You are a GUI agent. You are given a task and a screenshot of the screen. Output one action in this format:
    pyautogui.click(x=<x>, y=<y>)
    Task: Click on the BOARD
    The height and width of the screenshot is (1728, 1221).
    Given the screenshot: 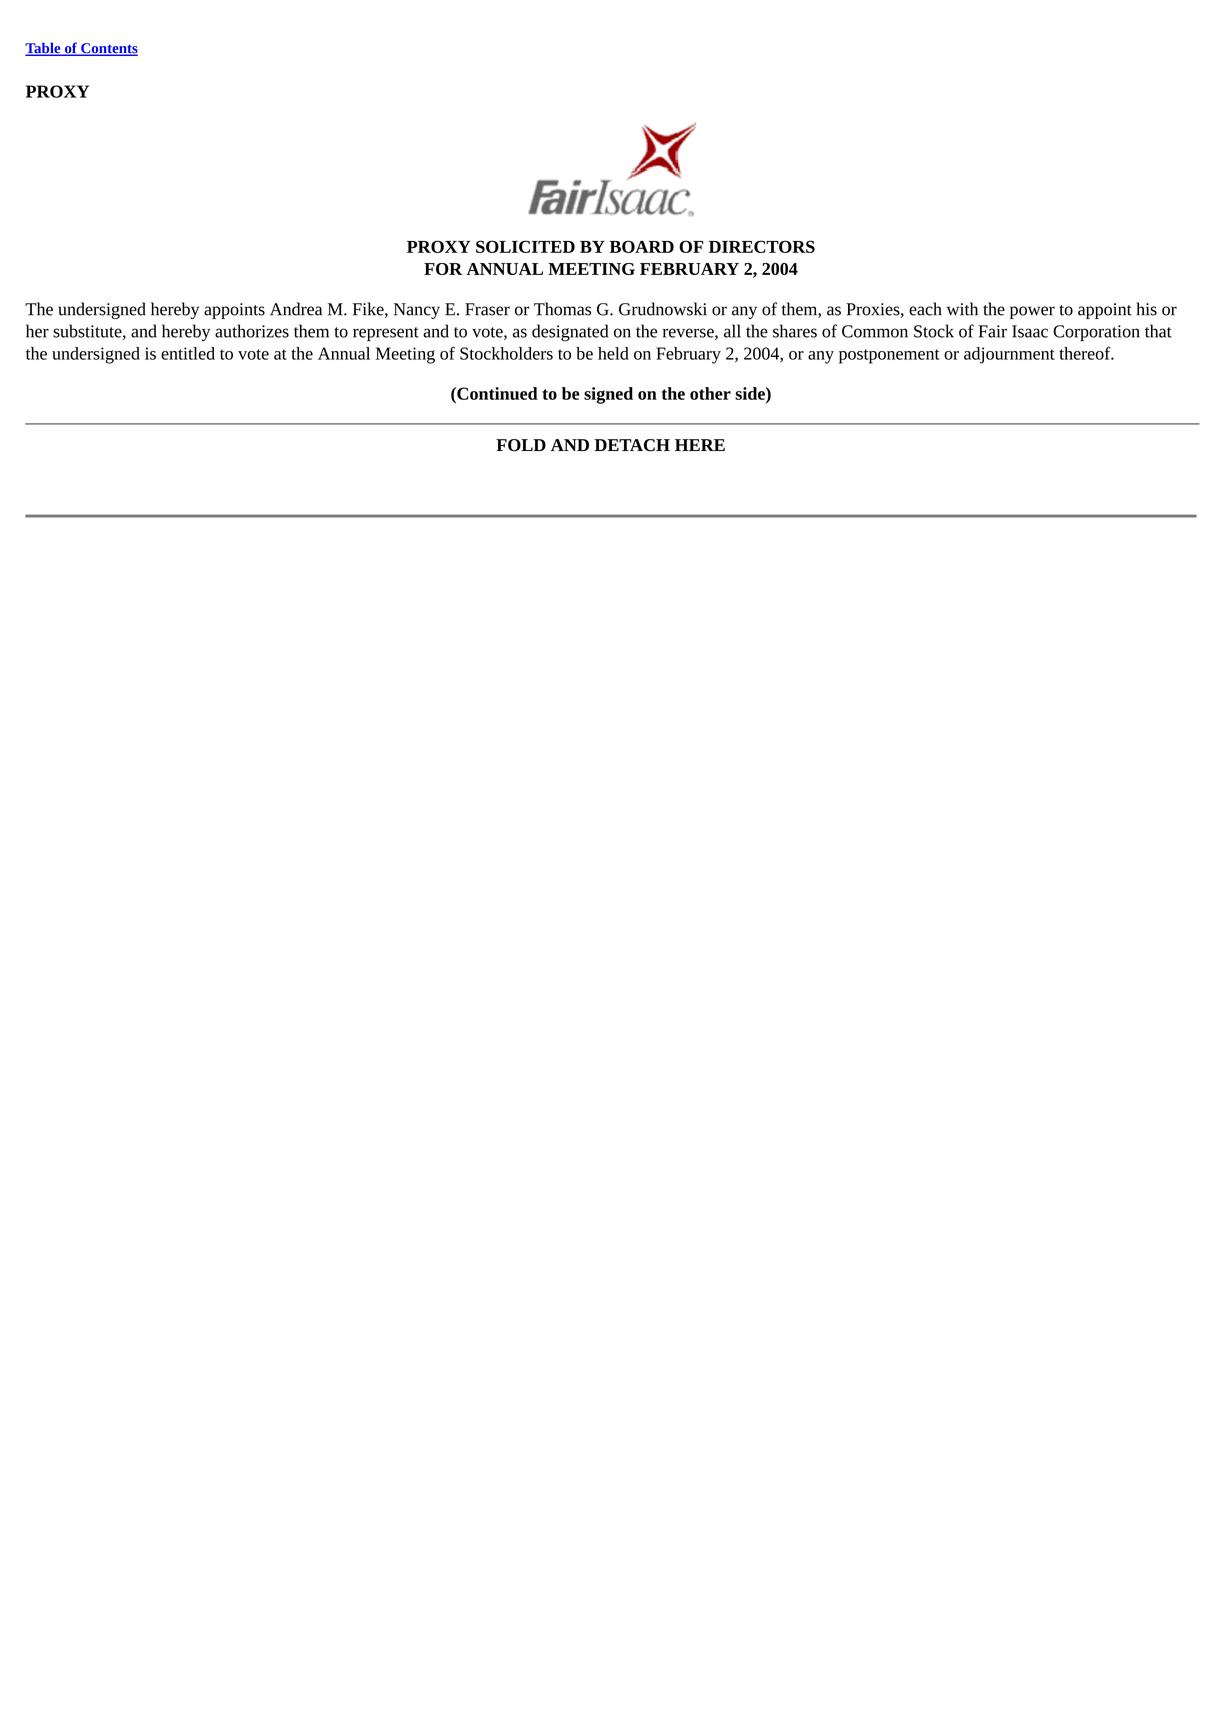 What is the action you would take?
    pyautogui.click(x=641, y=246)
